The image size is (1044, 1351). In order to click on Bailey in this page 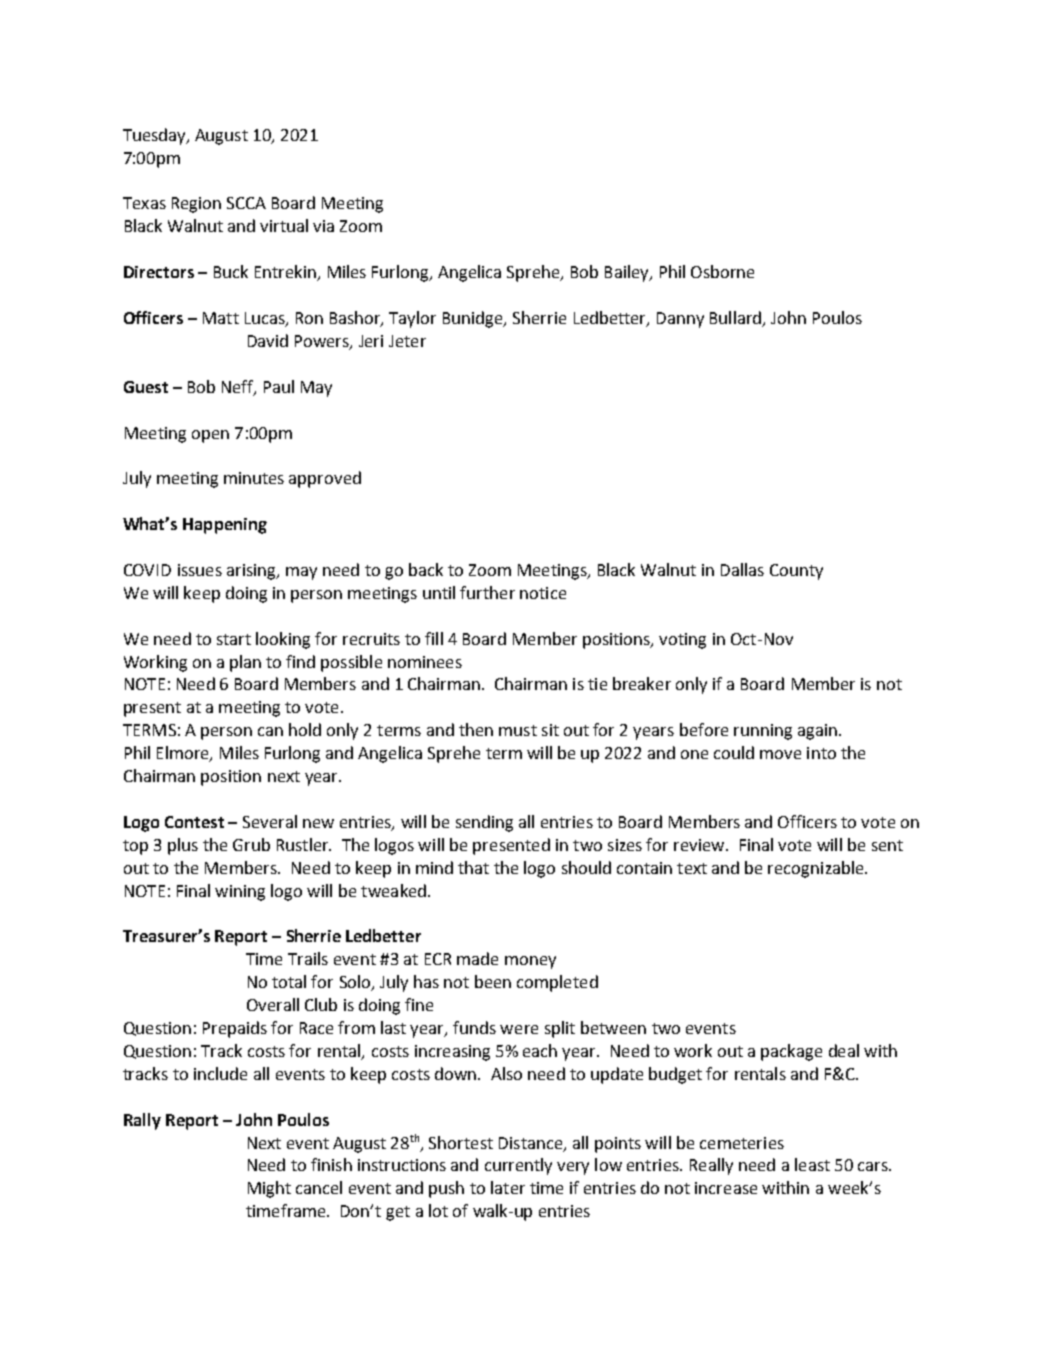, I will do `click(628, 273)`.
